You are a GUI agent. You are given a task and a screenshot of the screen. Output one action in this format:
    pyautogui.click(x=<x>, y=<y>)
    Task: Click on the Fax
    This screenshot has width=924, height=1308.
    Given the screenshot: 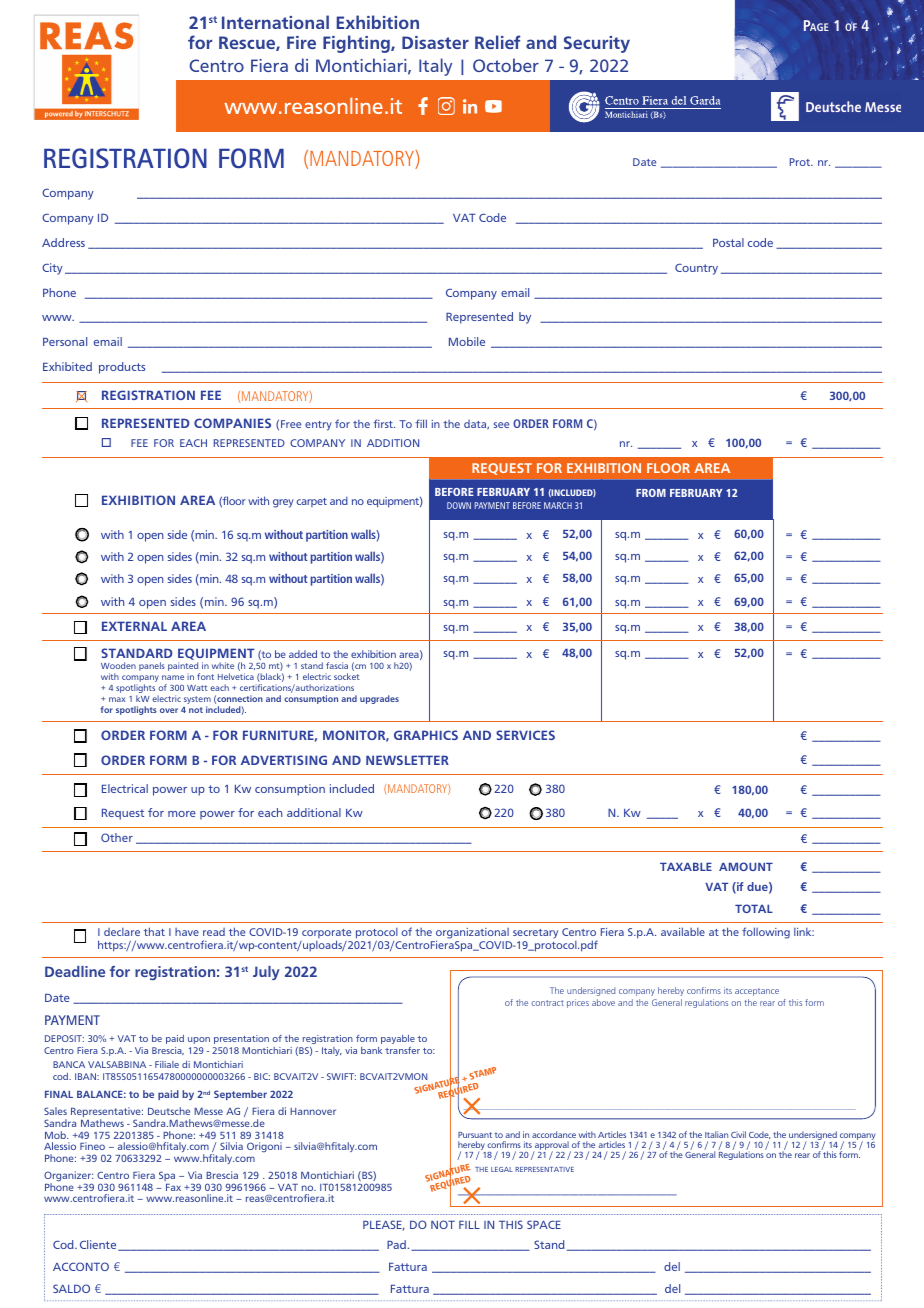 What is the action you would take?
    pyautogui.click(x=173, y=1187)
